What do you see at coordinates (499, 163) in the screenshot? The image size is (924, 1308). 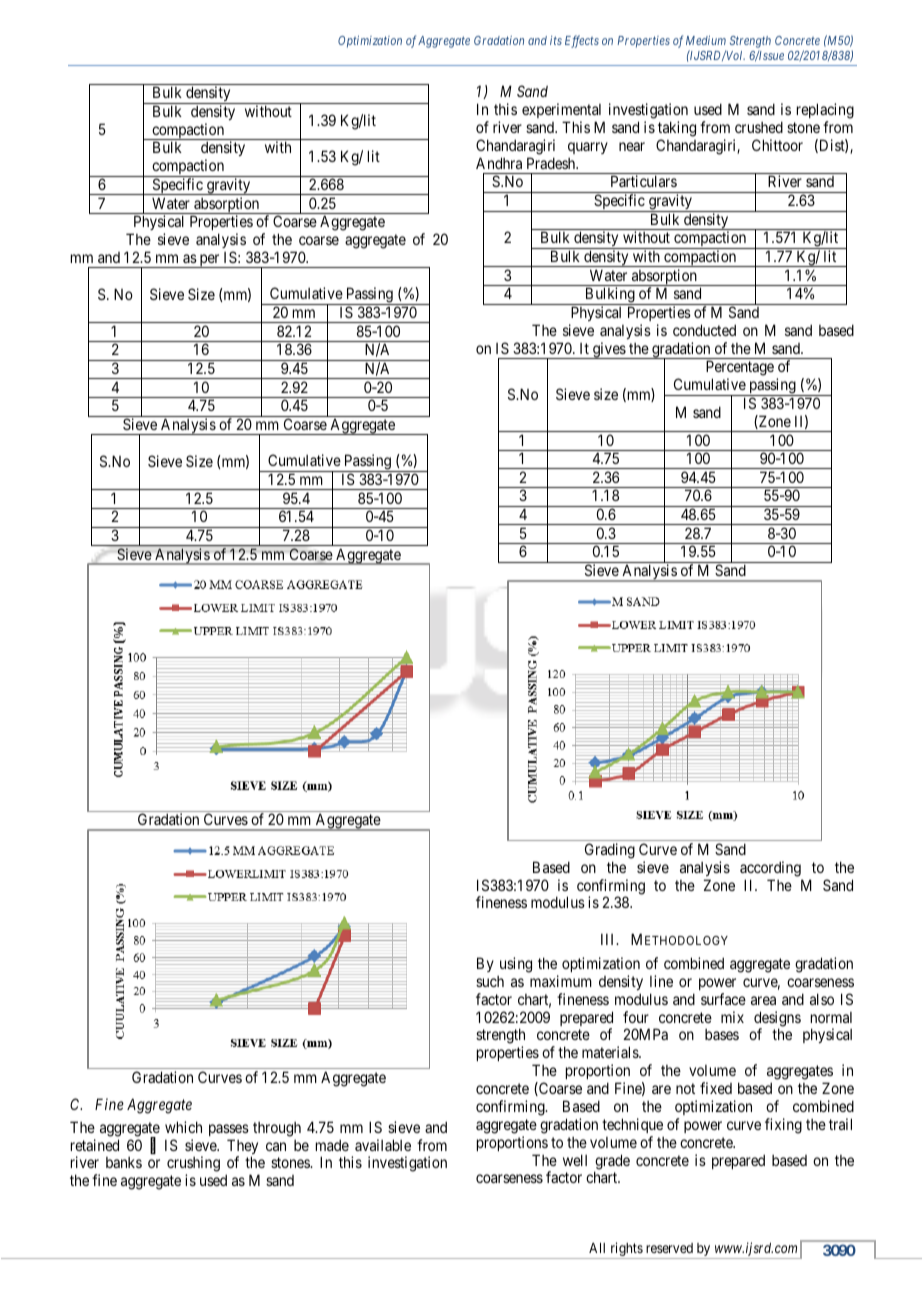 I see `Andhra` at bounding box center [499, 163].
